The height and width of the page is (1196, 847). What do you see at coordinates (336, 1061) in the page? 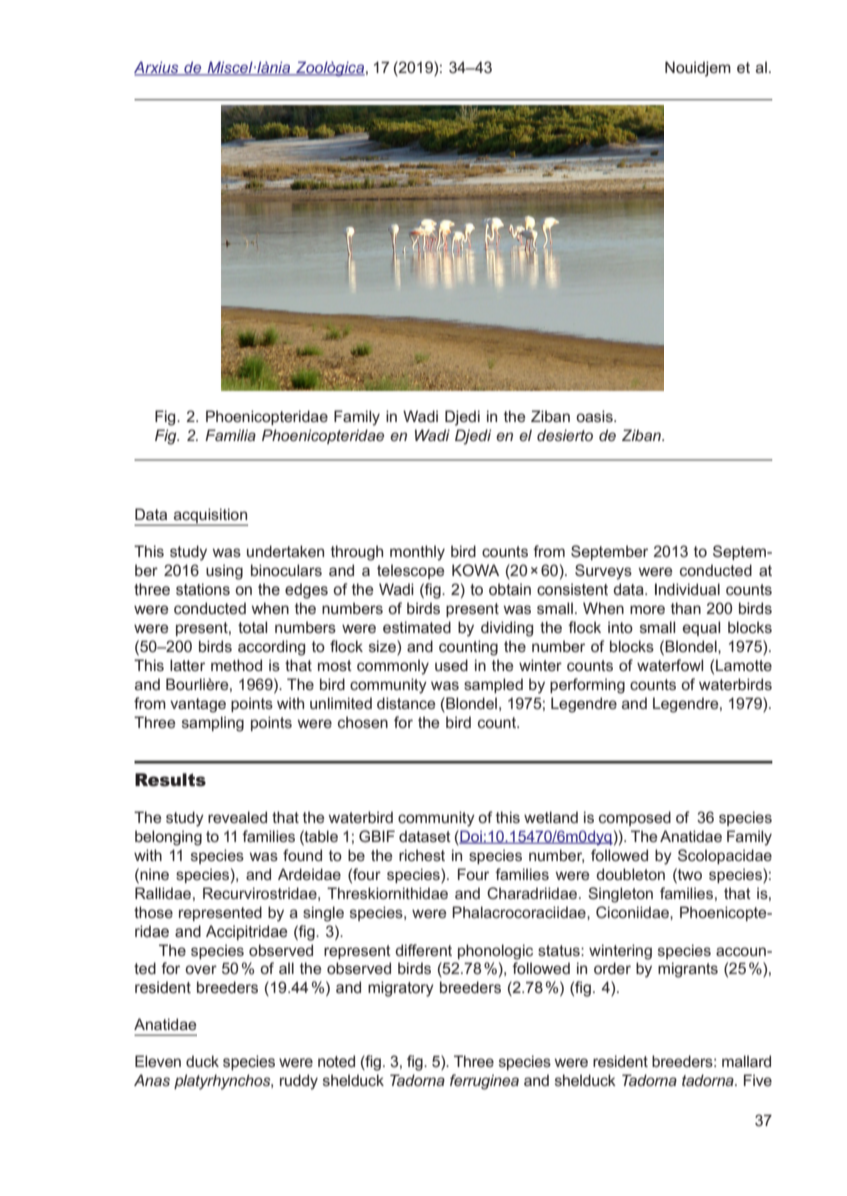
I see `noted` at bounding box center [336, 1061].
